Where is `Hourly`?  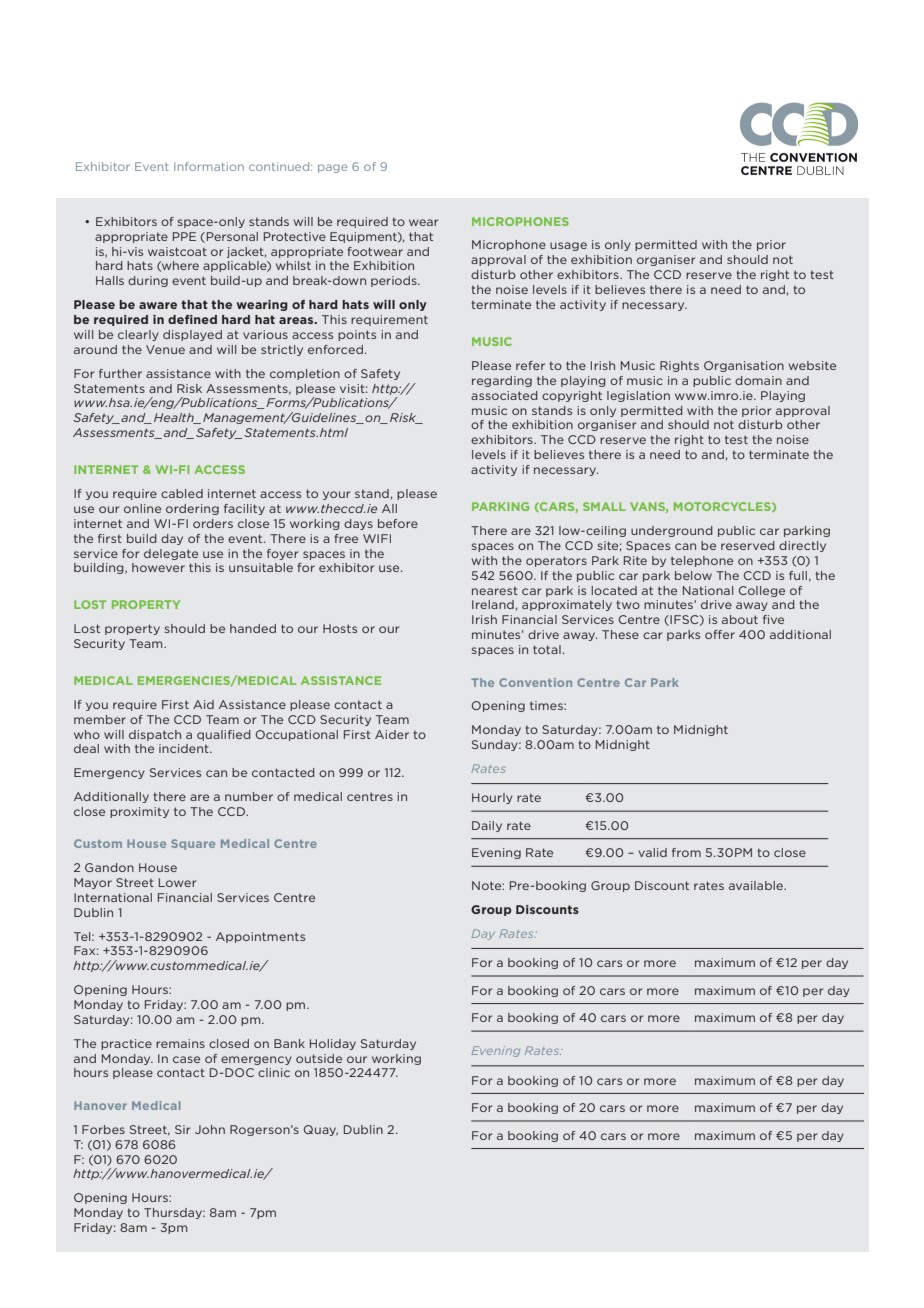
Hourly is located at coordinates (492, 798).
